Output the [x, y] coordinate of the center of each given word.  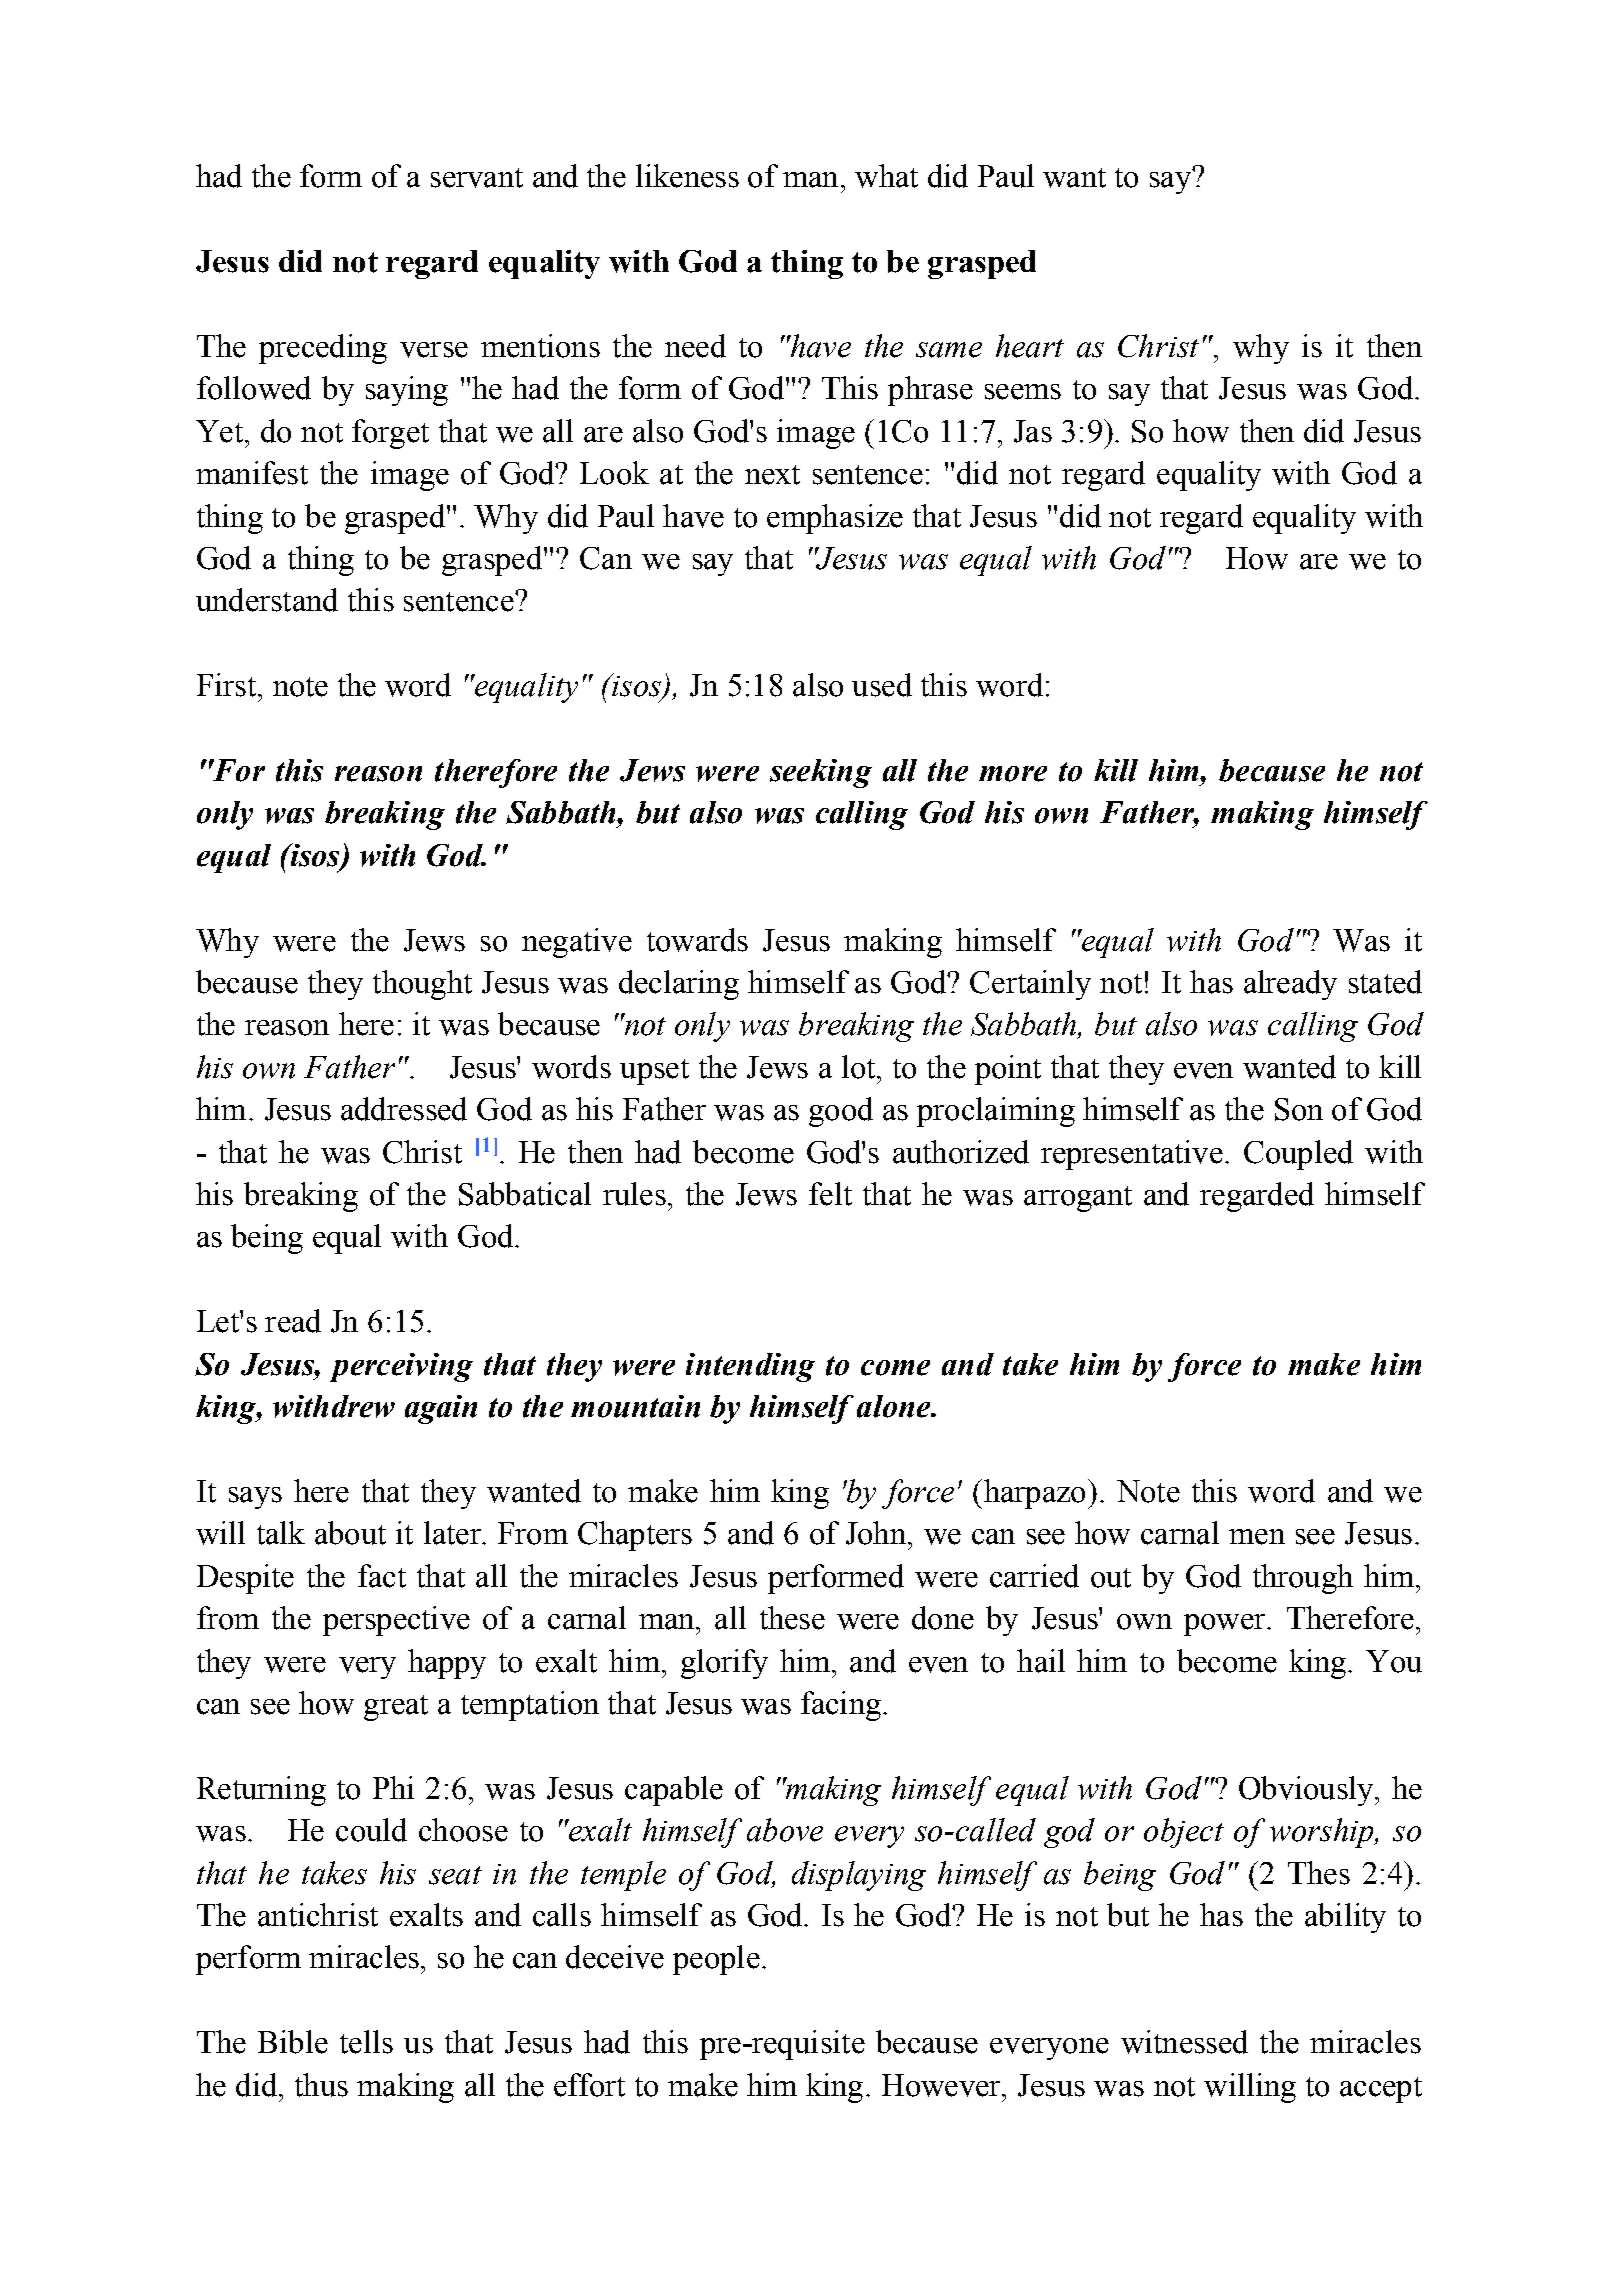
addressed [404, 1109]
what [886, 176]
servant [477, 178]
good [841, 1112]
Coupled [1298, 1155]
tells [366, 2042]
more [1013, 774]
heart [1030, 346]
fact [382, 1576]
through [1303, 1579]
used [882, 685]
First [226, 685]
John [876, 1533]
